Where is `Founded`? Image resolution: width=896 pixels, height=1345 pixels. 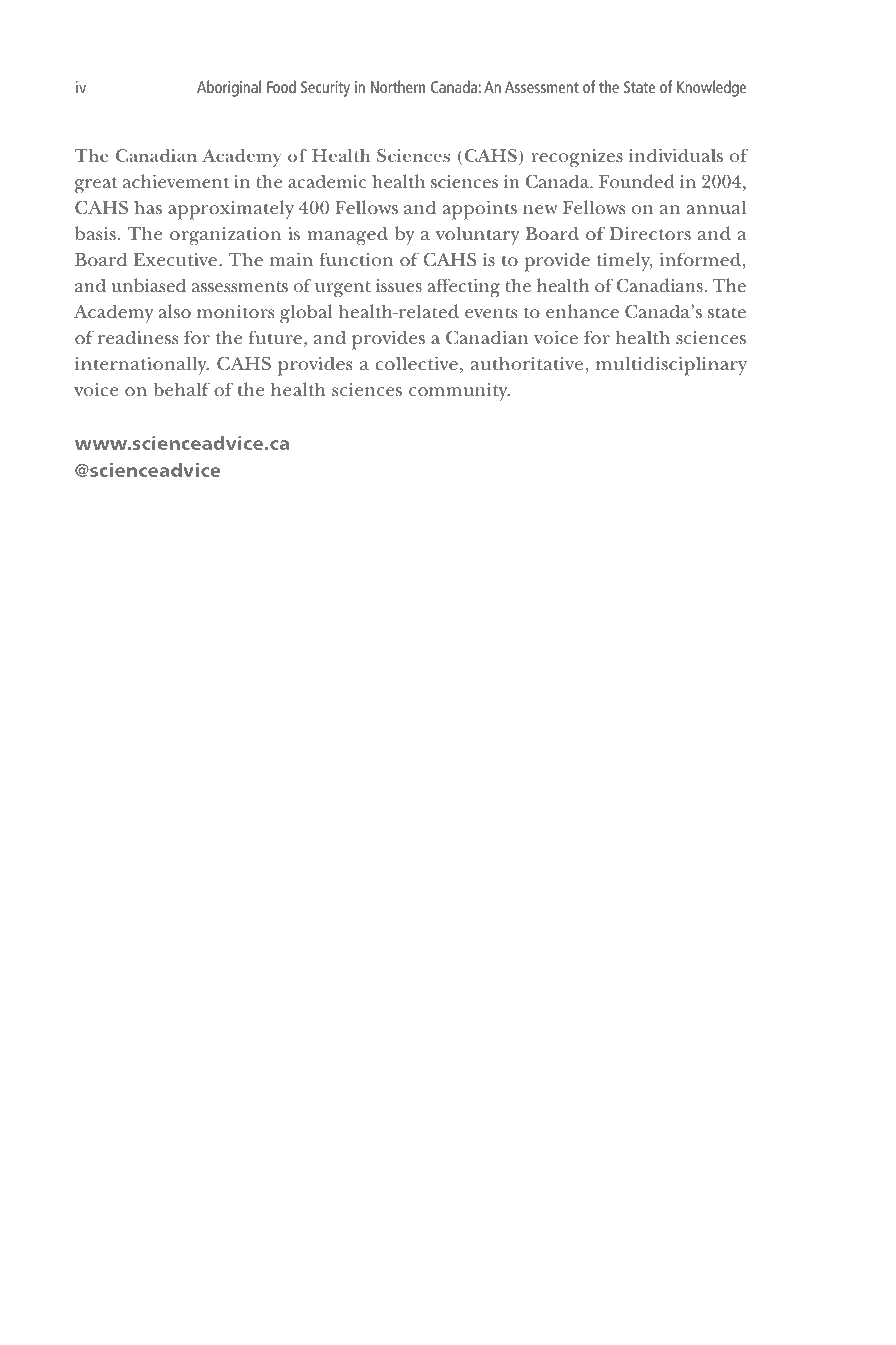
Founded is located at coordinates (637, 181).
